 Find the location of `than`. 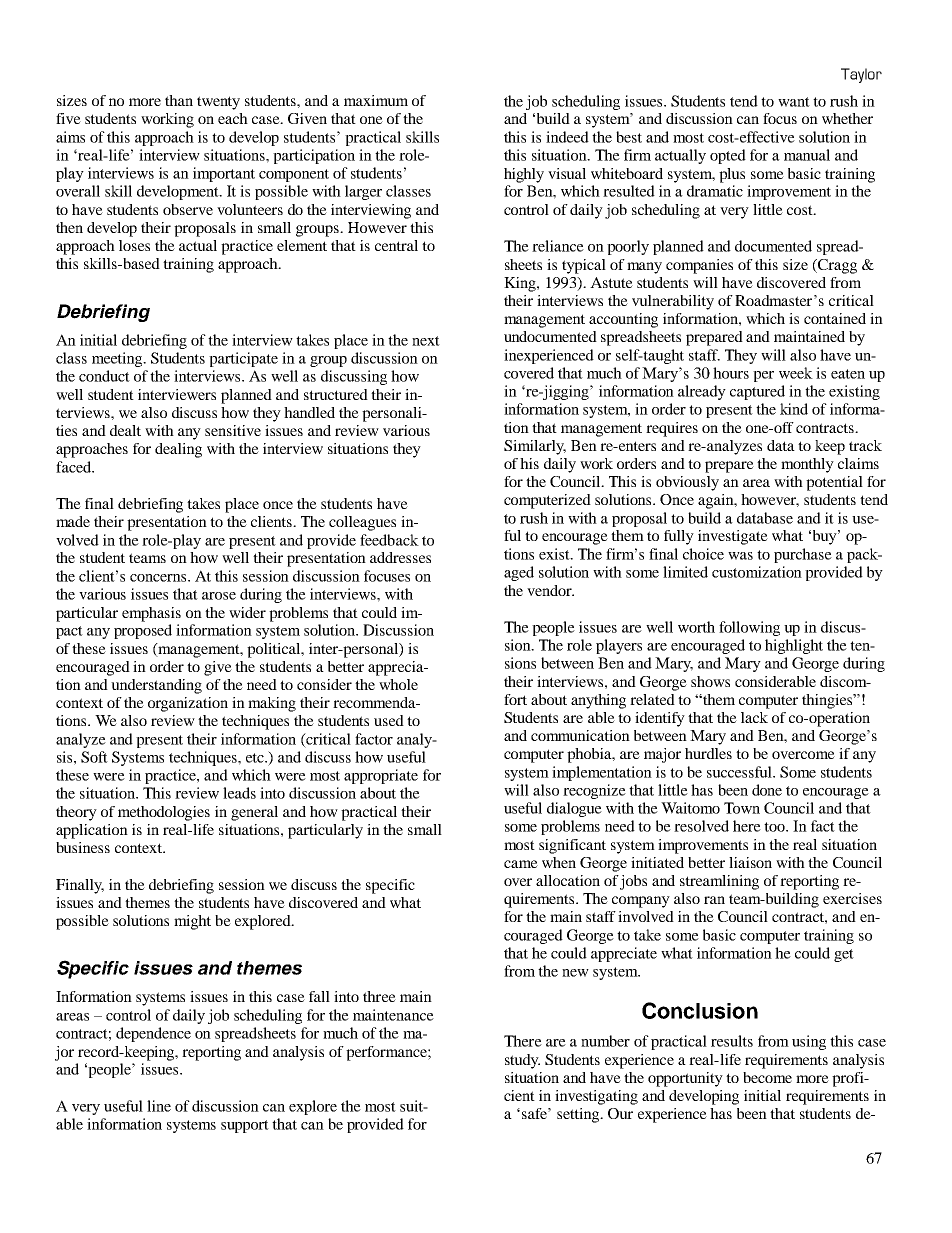

than is located at coordinates (179, 100).
